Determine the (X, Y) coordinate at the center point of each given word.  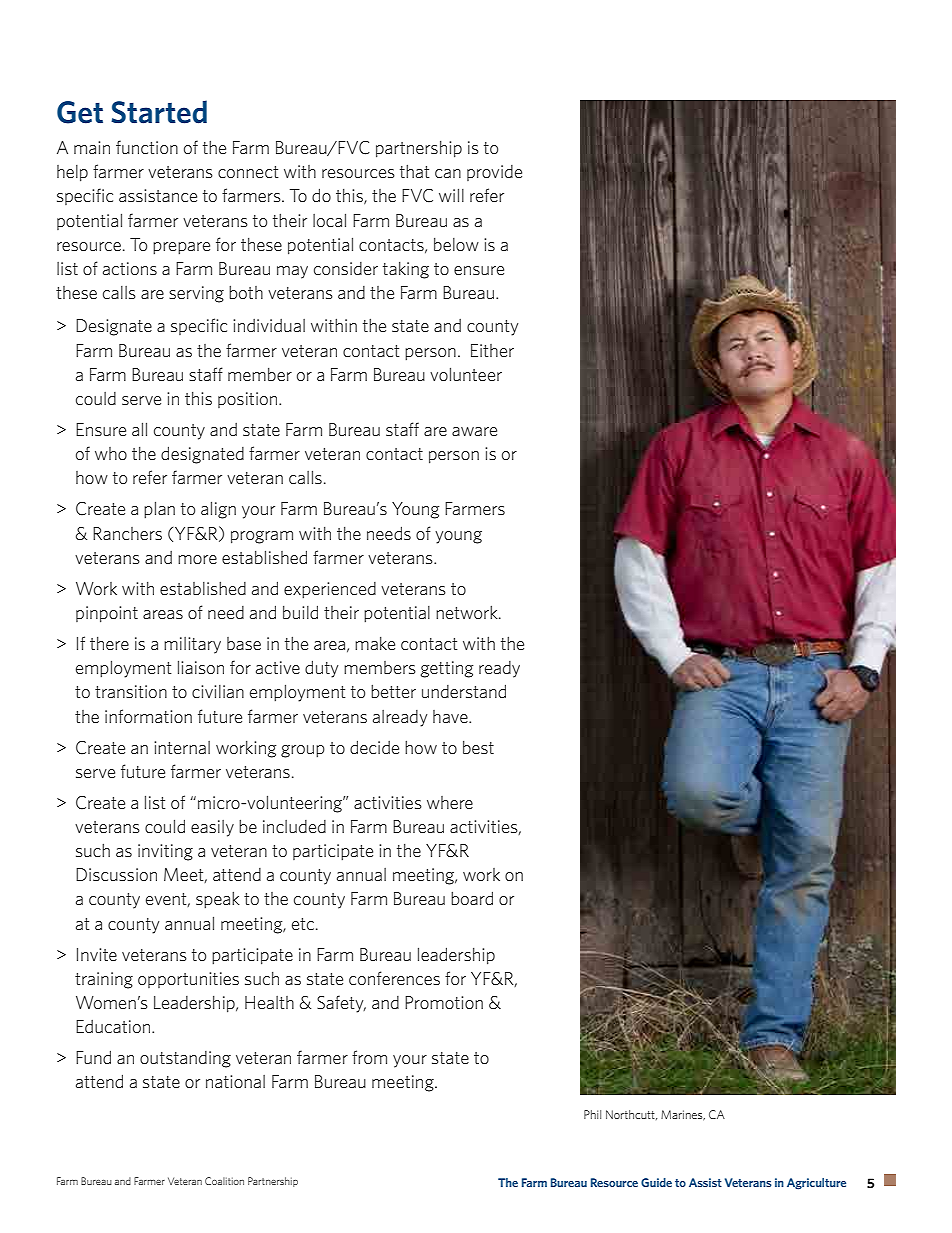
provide (494, 173)
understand (464, 691)
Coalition (224, 1181)
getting (447, 669)
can (448, 173)
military (192, 645)
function (147, 147)
